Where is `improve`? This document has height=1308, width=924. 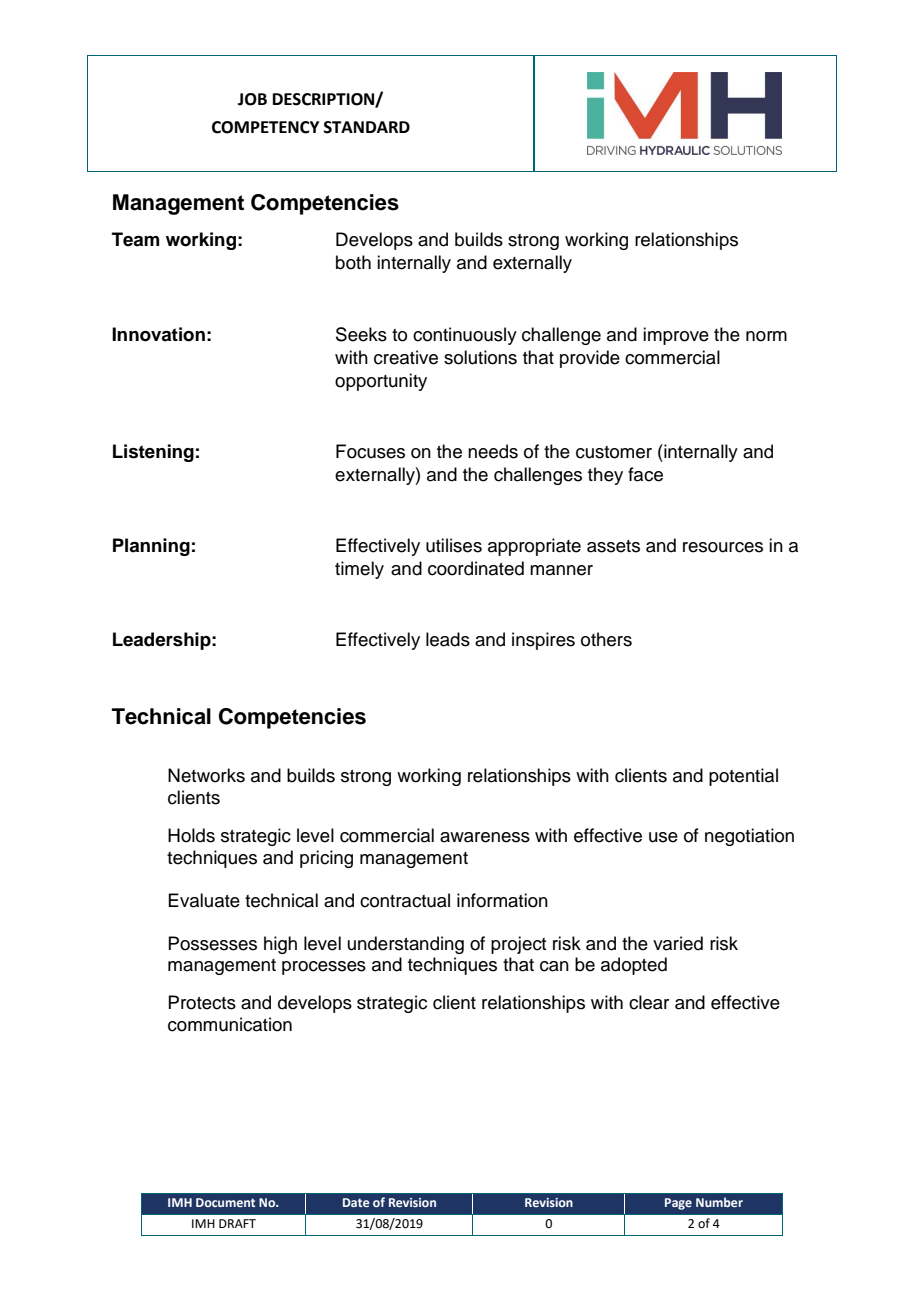
improve is located at coordinates (676, 336).
